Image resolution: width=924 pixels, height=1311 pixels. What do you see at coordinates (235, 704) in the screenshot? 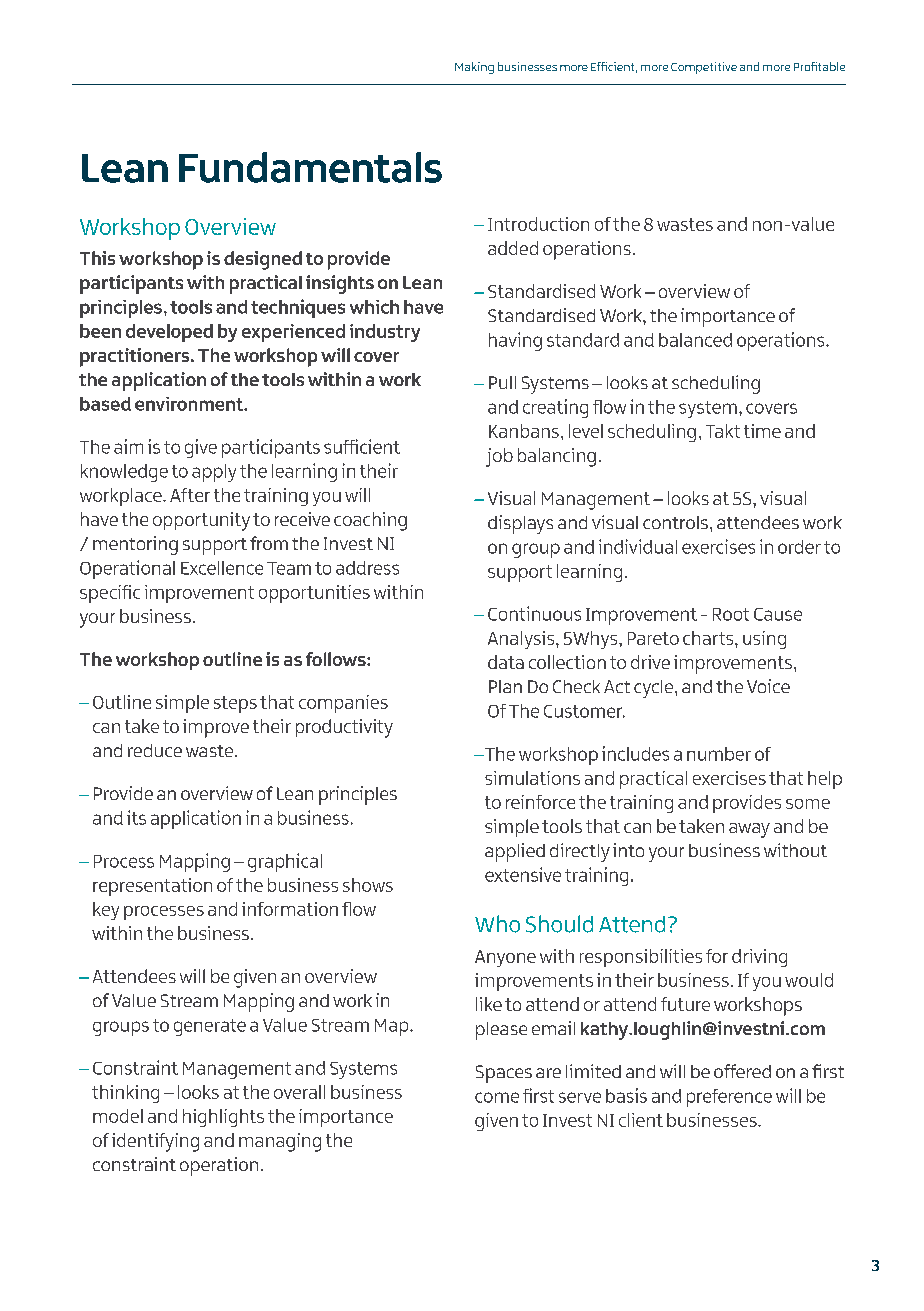
I see `steps` at bounding box center [235, 704].
